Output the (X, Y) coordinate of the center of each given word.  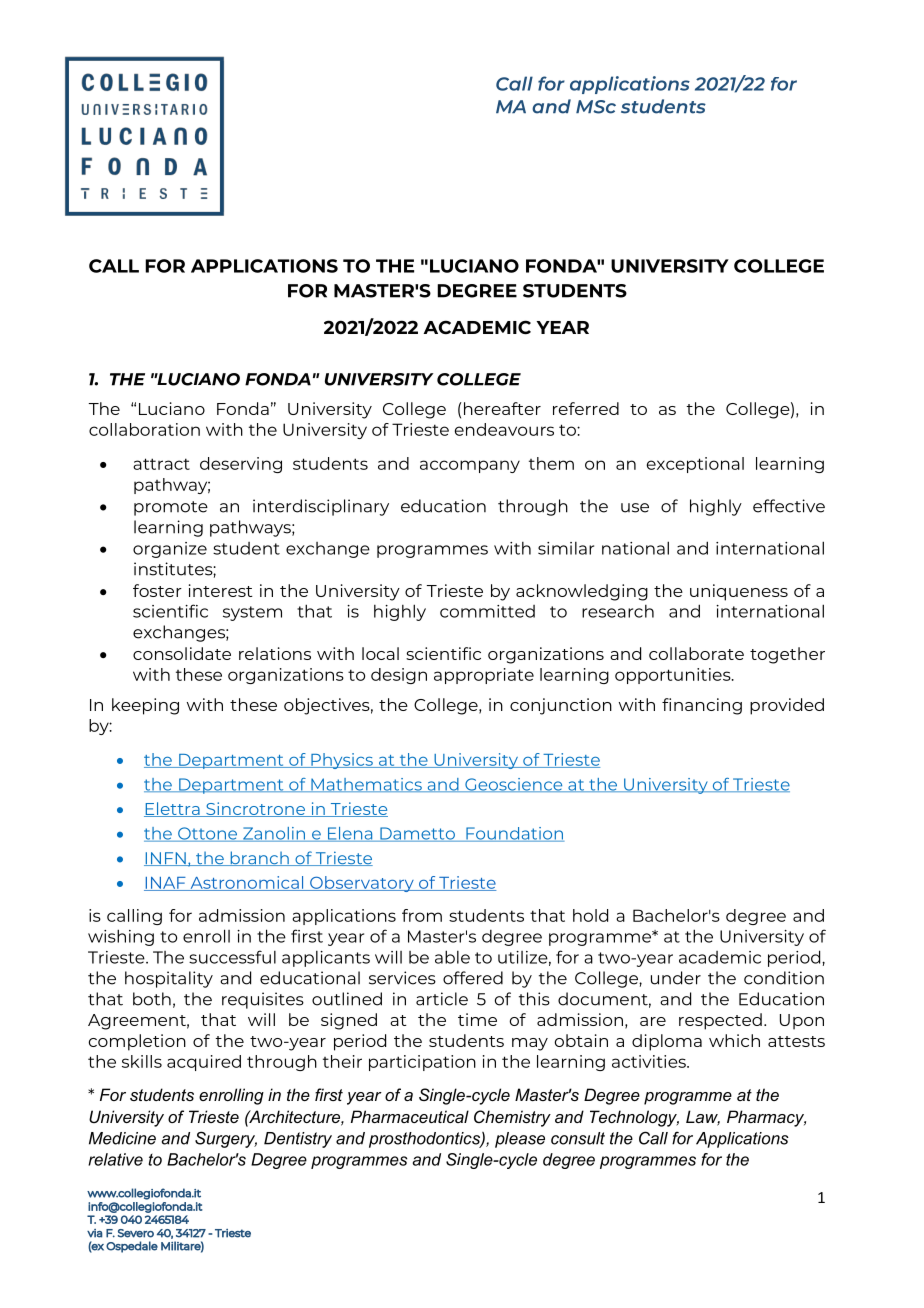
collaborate (696, 653)
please (520, 1140)
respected (720, 1021)
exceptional (695, 465)
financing (702, 706)
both (152, 999)
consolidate (182, 653)
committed (487, 611)
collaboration (144, 429)
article (442, 999)
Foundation (514, 834)
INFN (166, 859)
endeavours (504, 429)
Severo (136, 1233)
